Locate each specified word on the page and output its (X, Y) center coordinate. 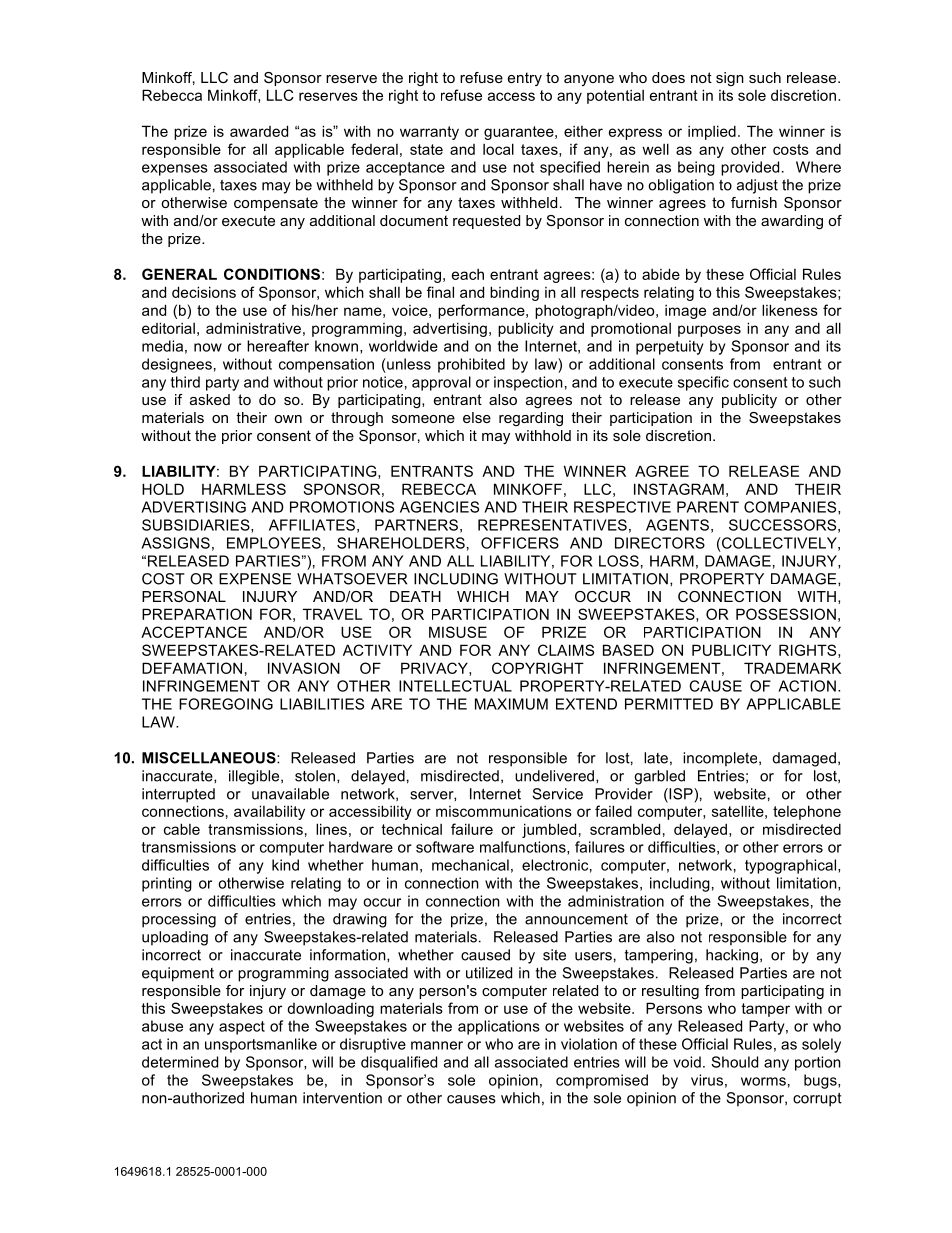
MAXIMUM (511, 704)
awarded (259, 131)
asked (210, 399)
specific (703, 383)
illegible (255, 777)
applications (499, 1027)
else (477, 417)
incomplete (721, 759)
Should (734, 1062)
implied (712, 132)
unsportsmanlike (261, 1045)
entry (525, 79)
